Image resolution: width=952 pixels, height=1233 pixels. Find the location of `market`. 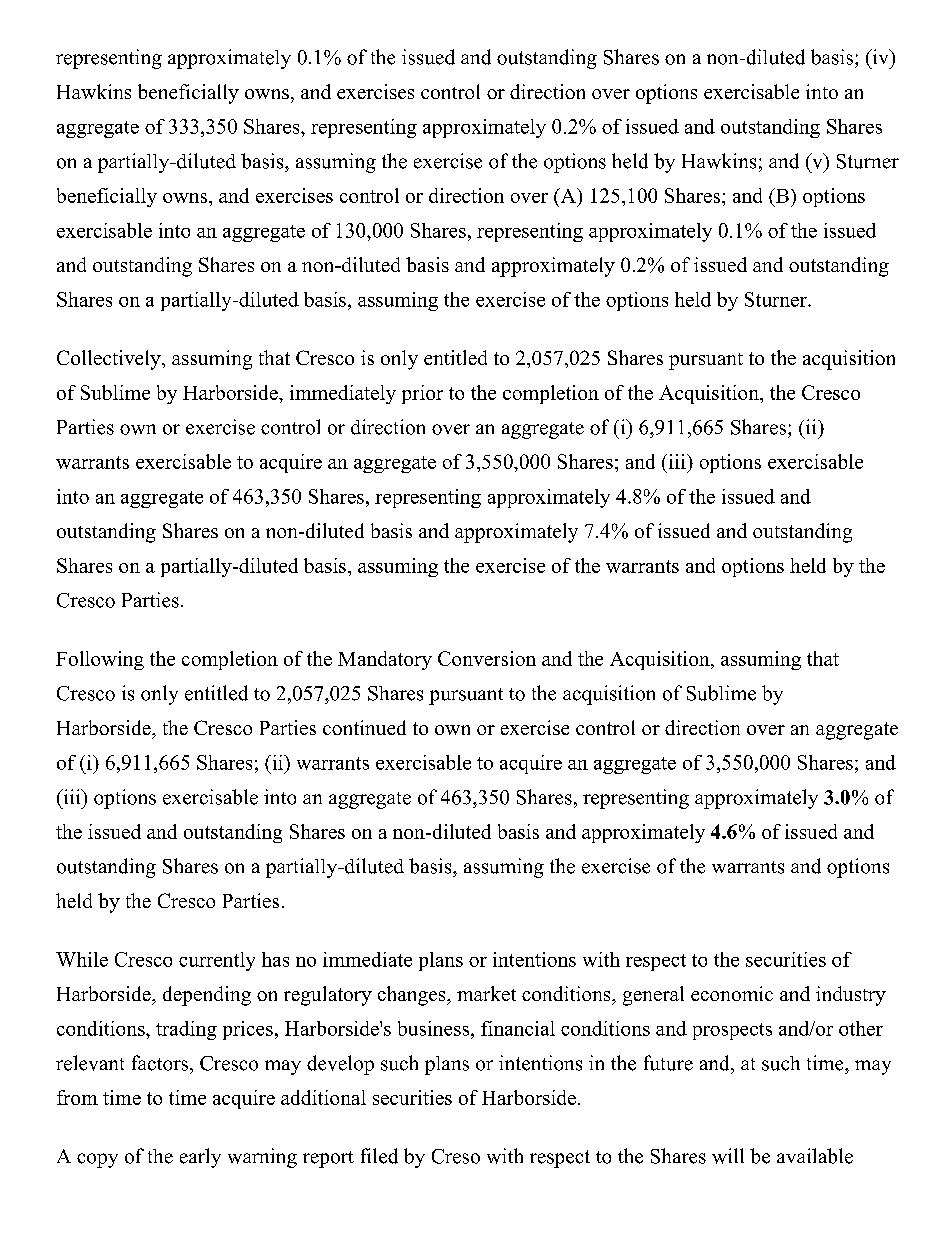

market is located at coordinates (486, 993).
